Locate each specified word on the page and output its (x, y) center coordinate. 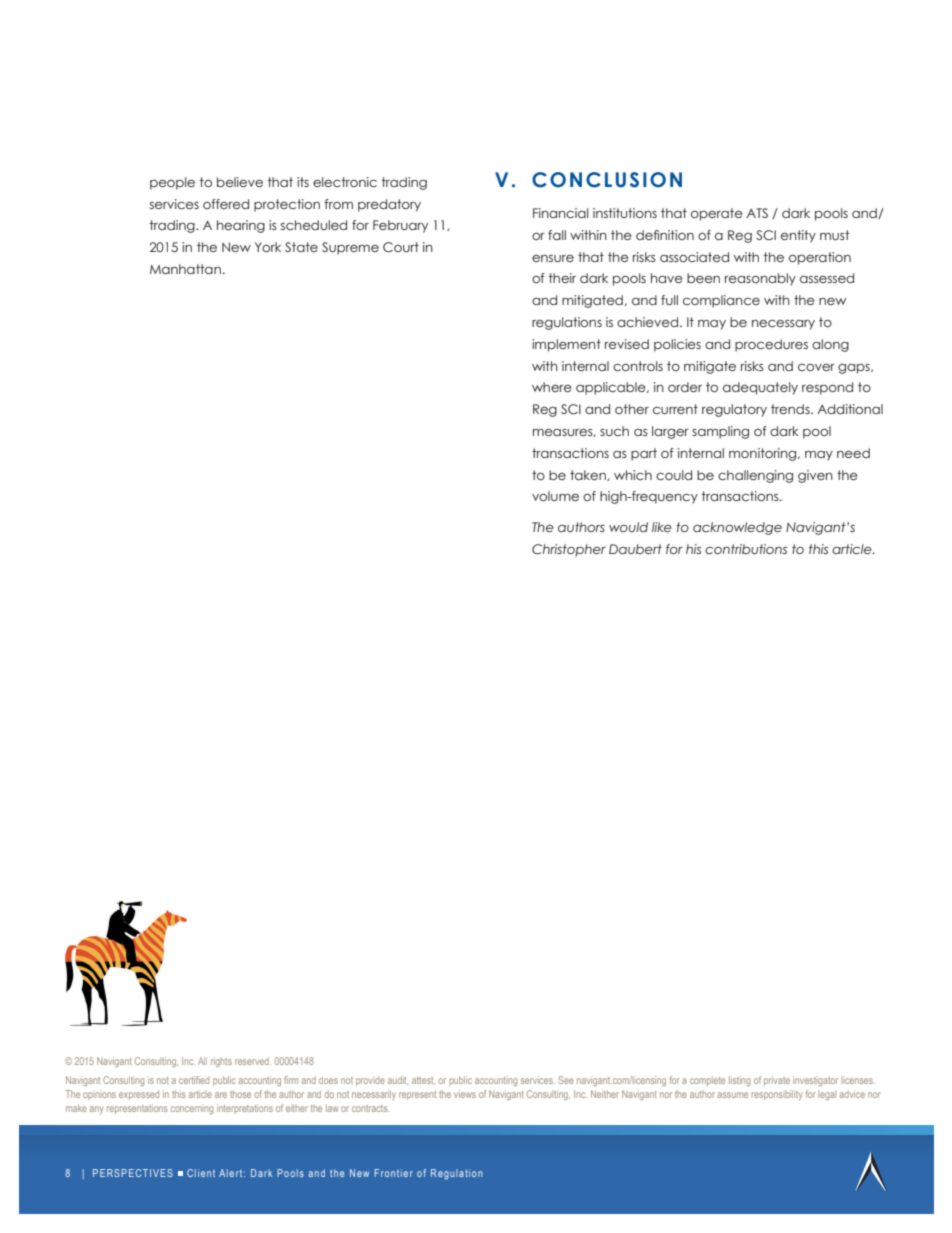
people (172, 183)
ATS (757, 213)
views (465, 1094)
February (400, 226)
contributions (746, 549)
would (628, 527)
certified (194, 1080)
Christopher (569, 550)
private (777, 1081)
